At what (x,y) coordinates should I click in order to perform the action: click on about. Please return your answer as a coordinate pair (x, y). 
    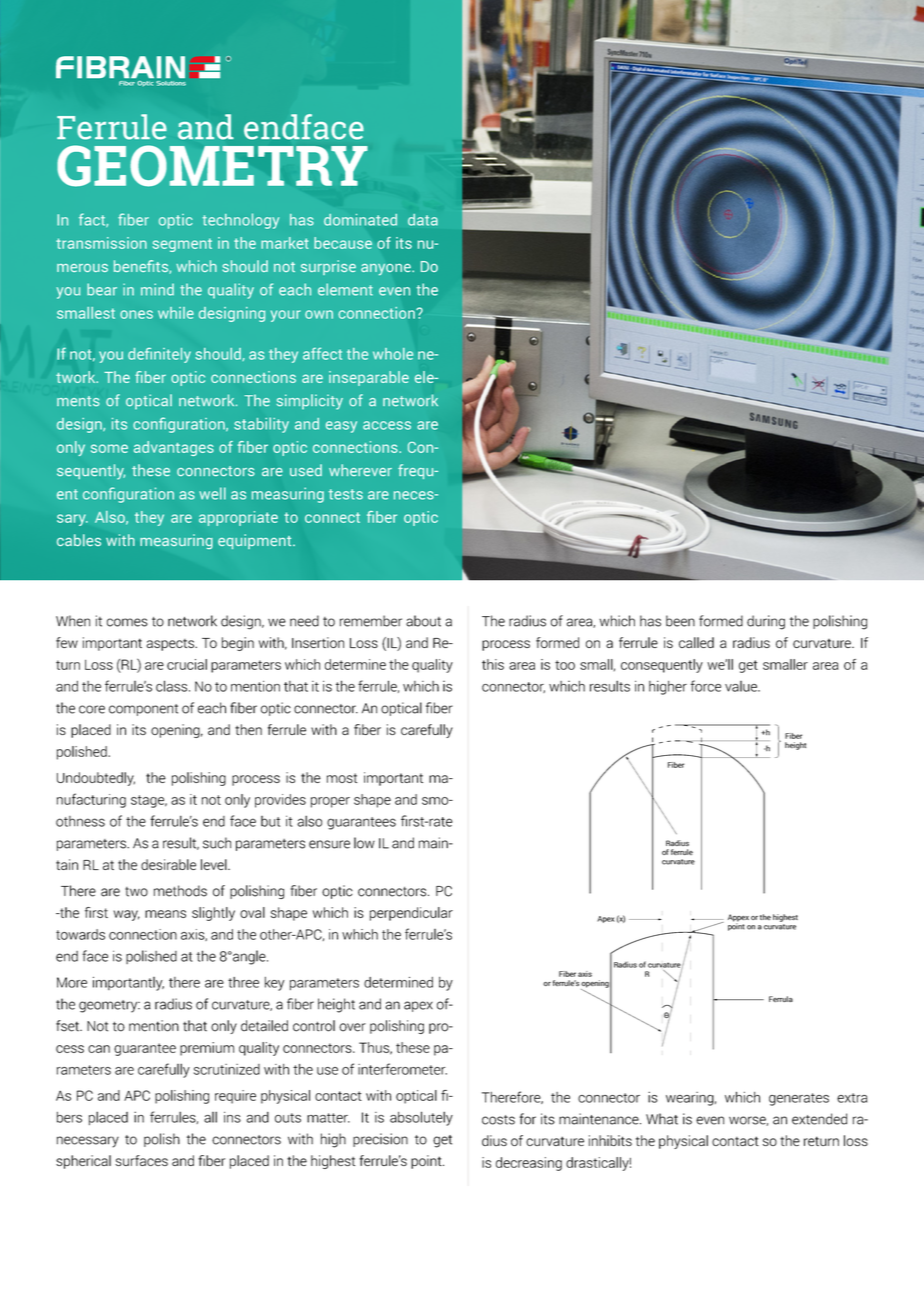
    Looking at the image, I should click on (423, 621).
